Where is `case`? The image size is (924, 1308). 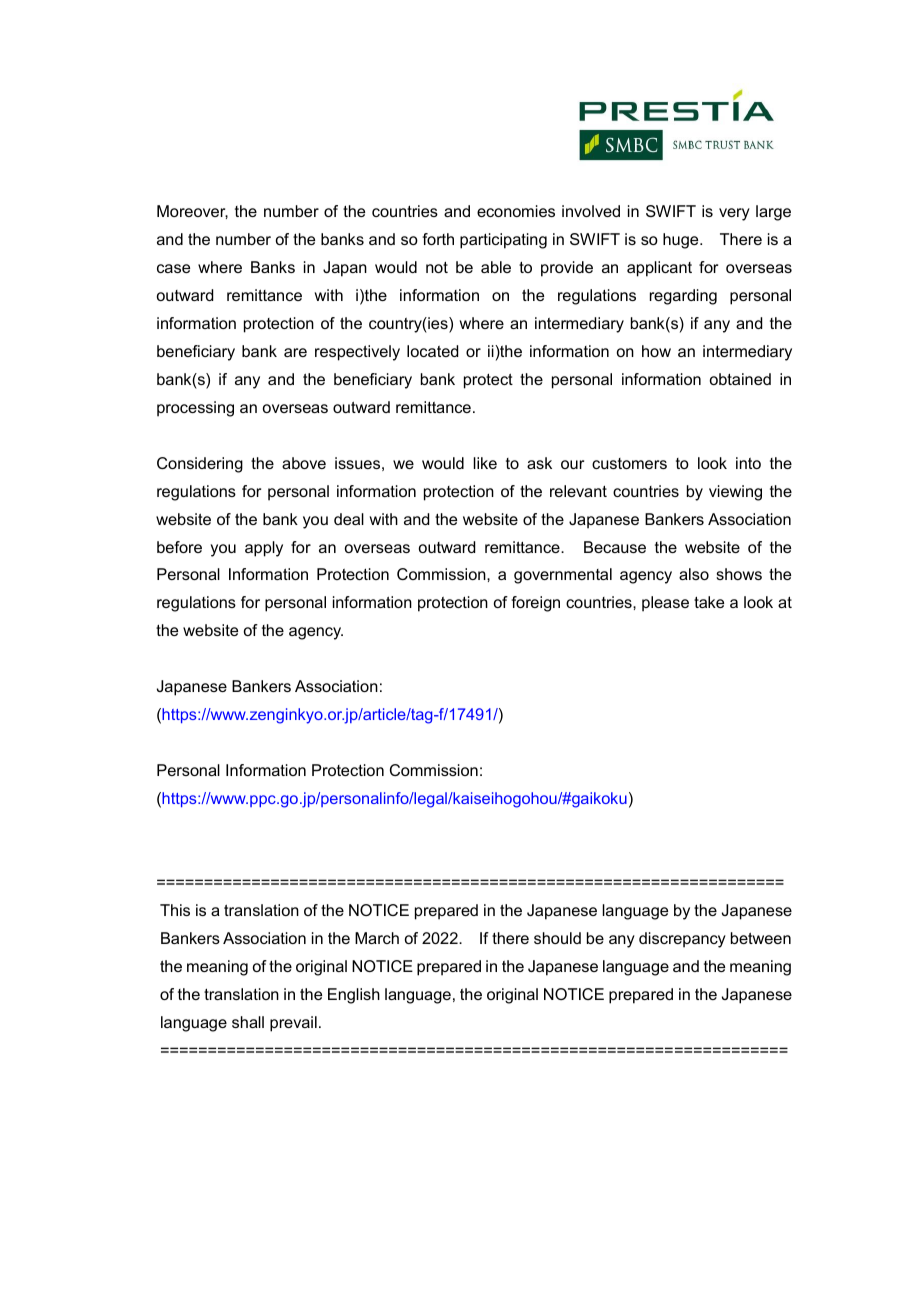
case is located at coordinates (173, 268).
